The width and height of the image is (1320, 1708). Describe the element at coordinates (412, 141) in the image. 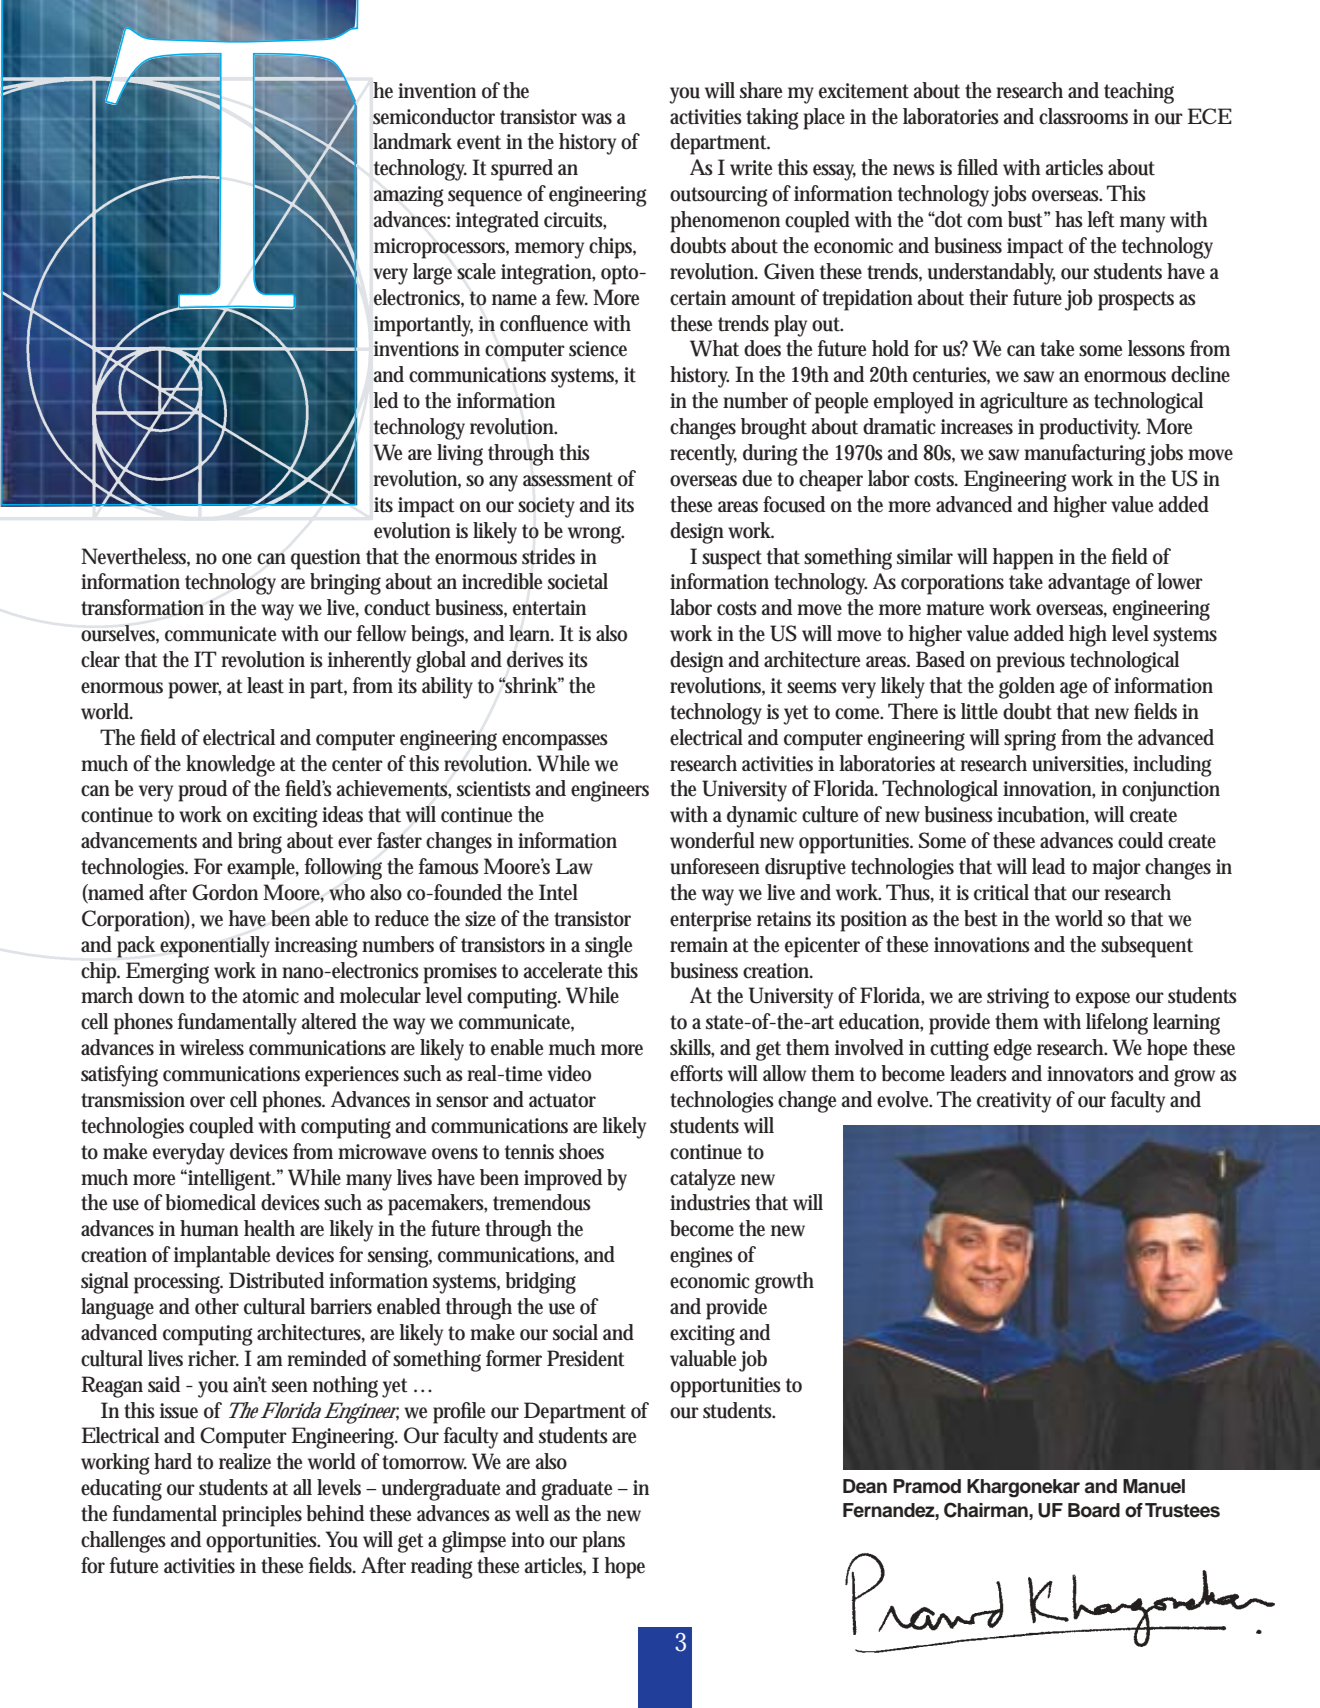

I see `landmark` at that location.
